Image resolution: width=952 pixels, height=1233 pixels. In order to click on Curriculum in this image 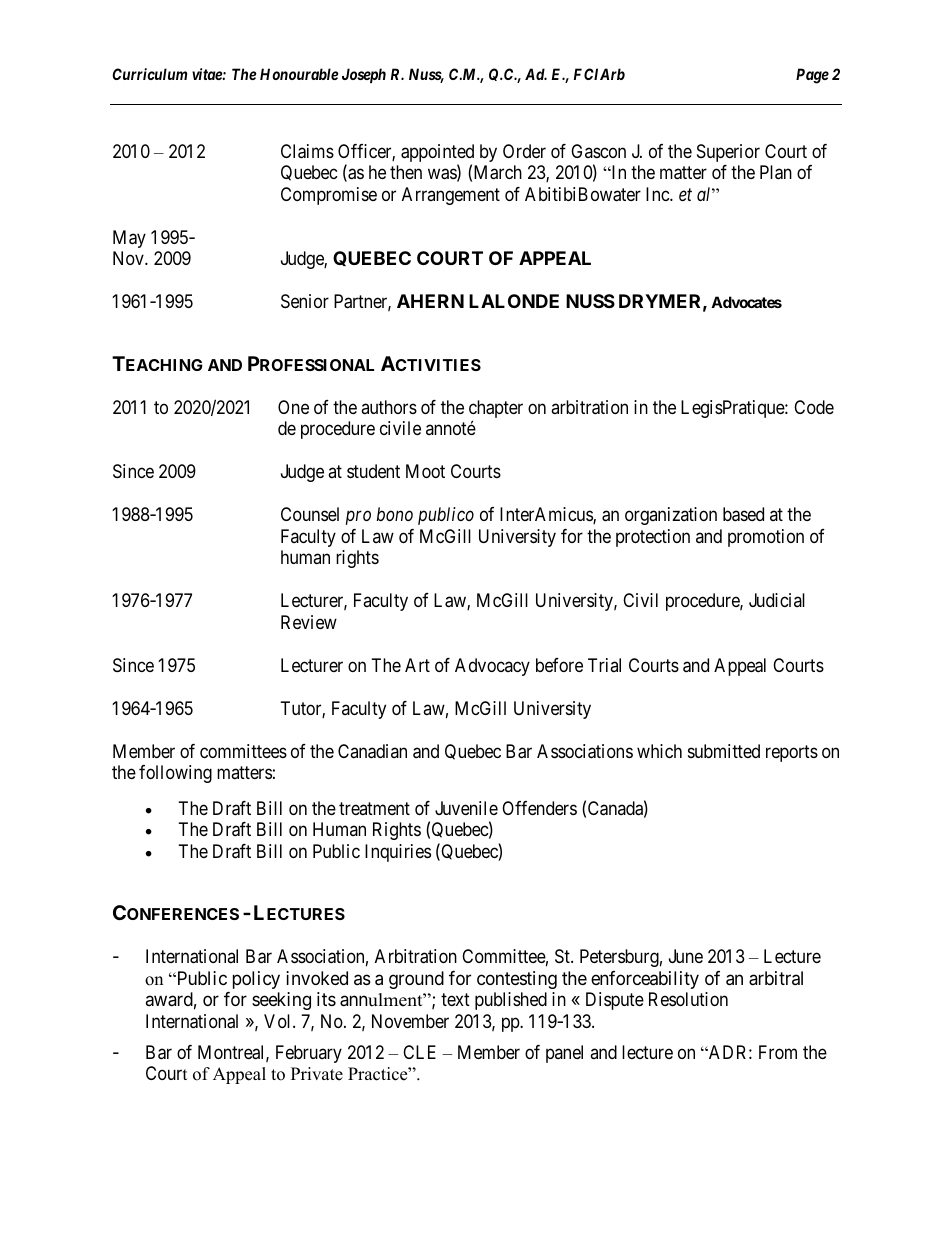, I will do `click(149, 74)`.
